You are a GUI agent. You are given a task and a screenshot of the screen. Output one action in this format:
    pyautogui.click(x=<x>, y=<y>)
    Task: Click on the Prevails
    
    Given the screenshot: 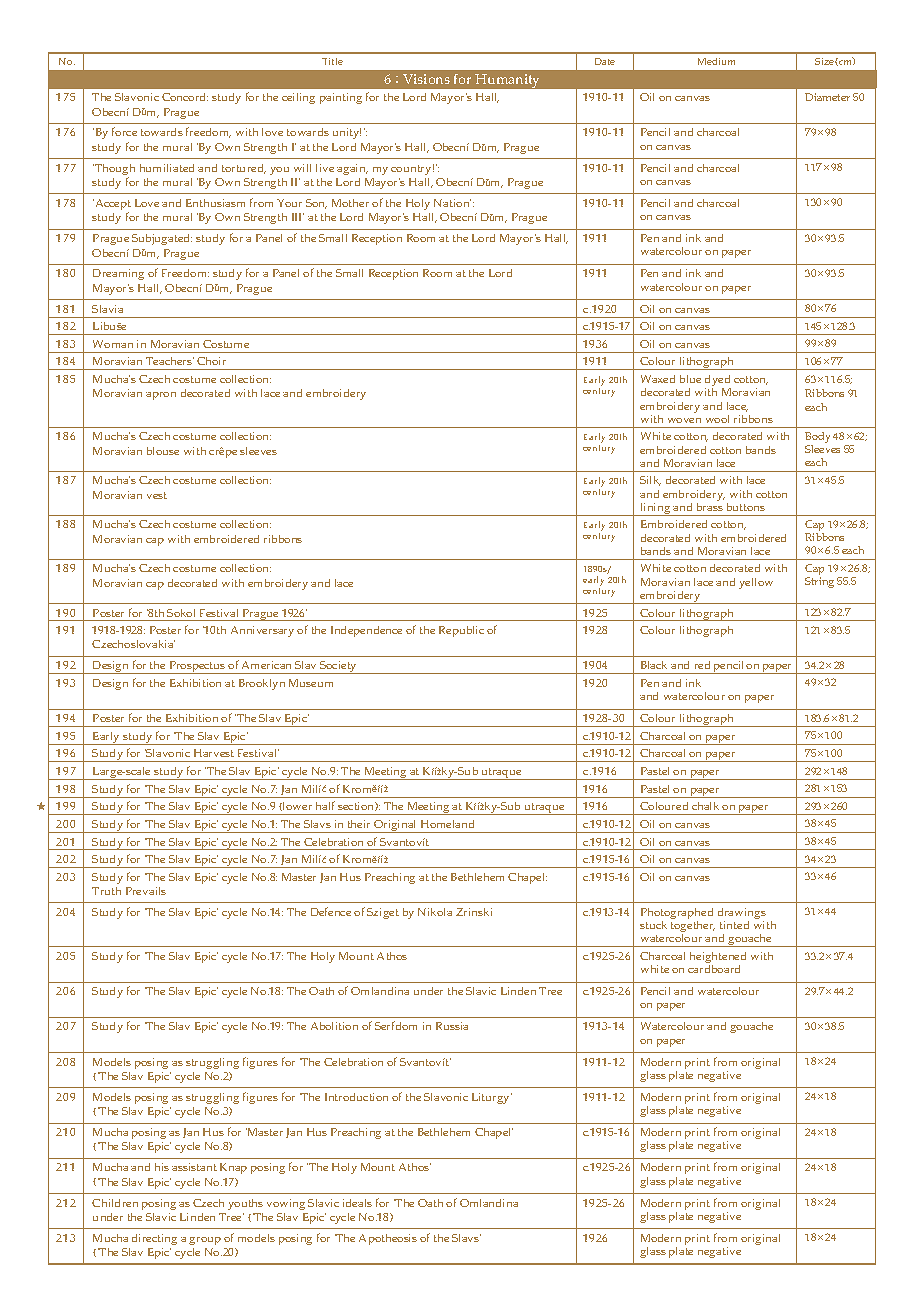 What is the action you would take?
    pyautogui.click(x=146, y=891)
